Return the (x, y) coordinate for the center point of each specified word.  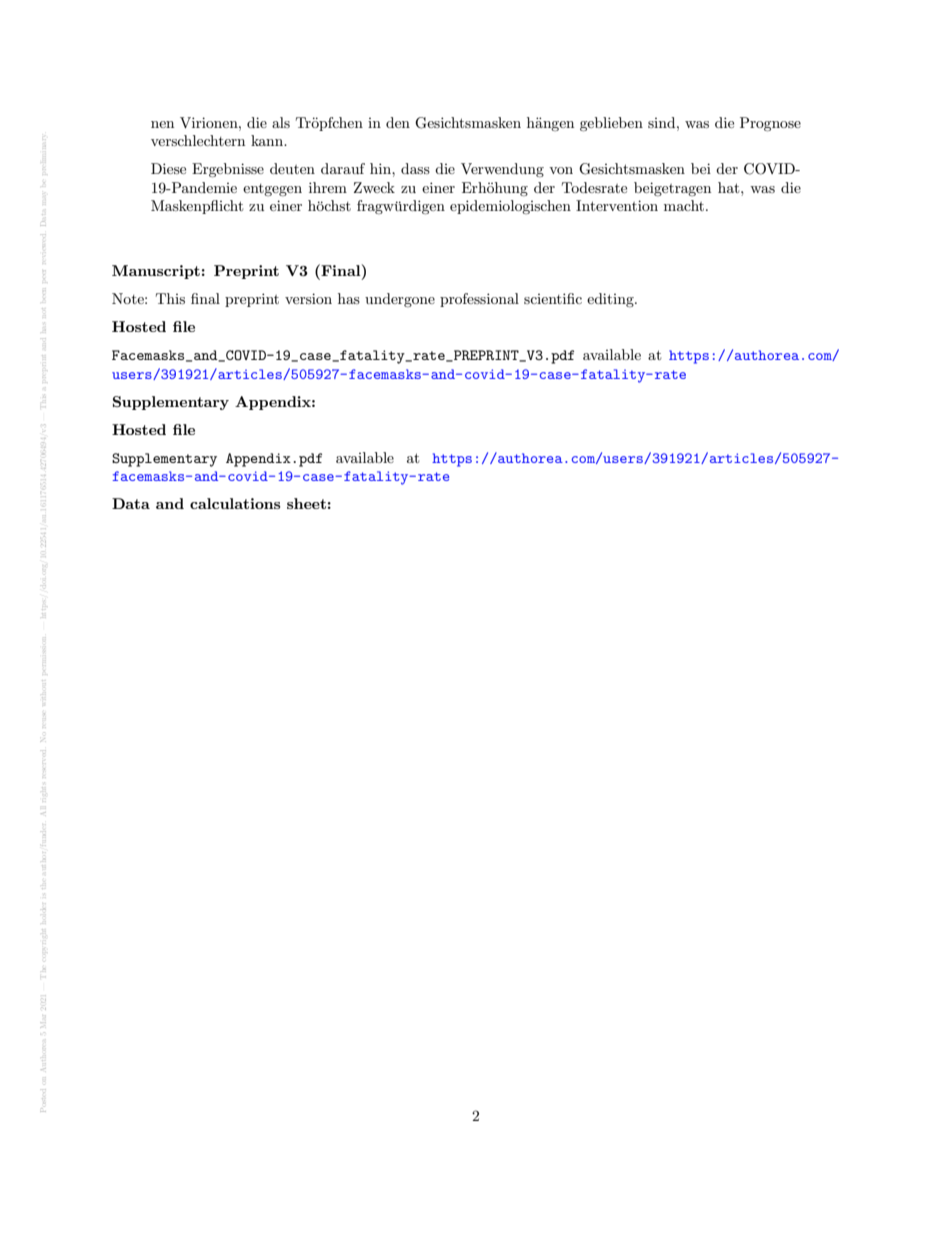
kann (268, 140)
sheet (306, 503)
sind (663, 122)
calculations (235, 503)
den (398, 122)
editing (611, 300)
